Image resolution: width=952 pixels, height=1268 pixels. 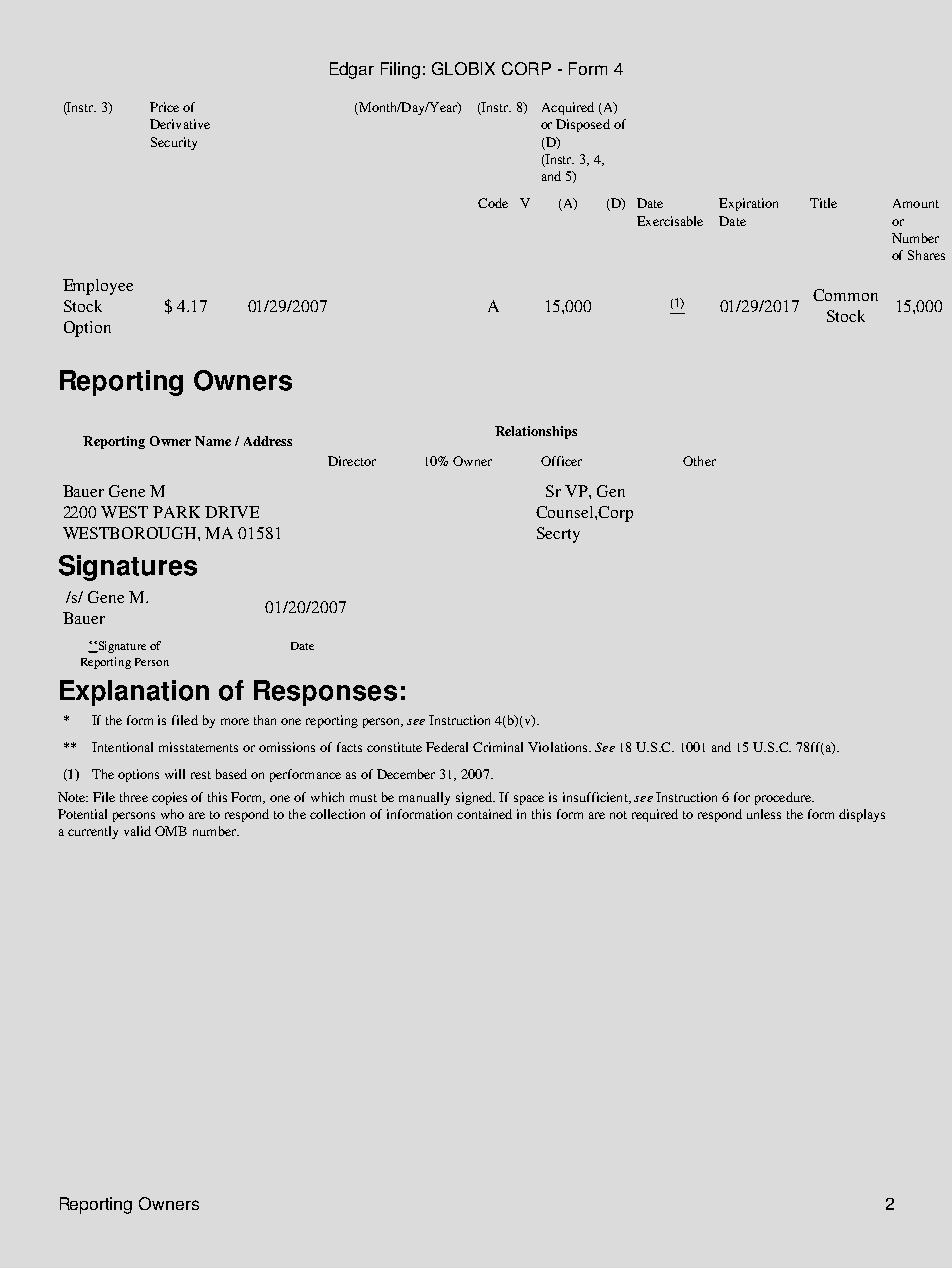 What do you see at coordinates (823, 203) in the screenshot?
I see `Title` at bounding box center [823, 203].
